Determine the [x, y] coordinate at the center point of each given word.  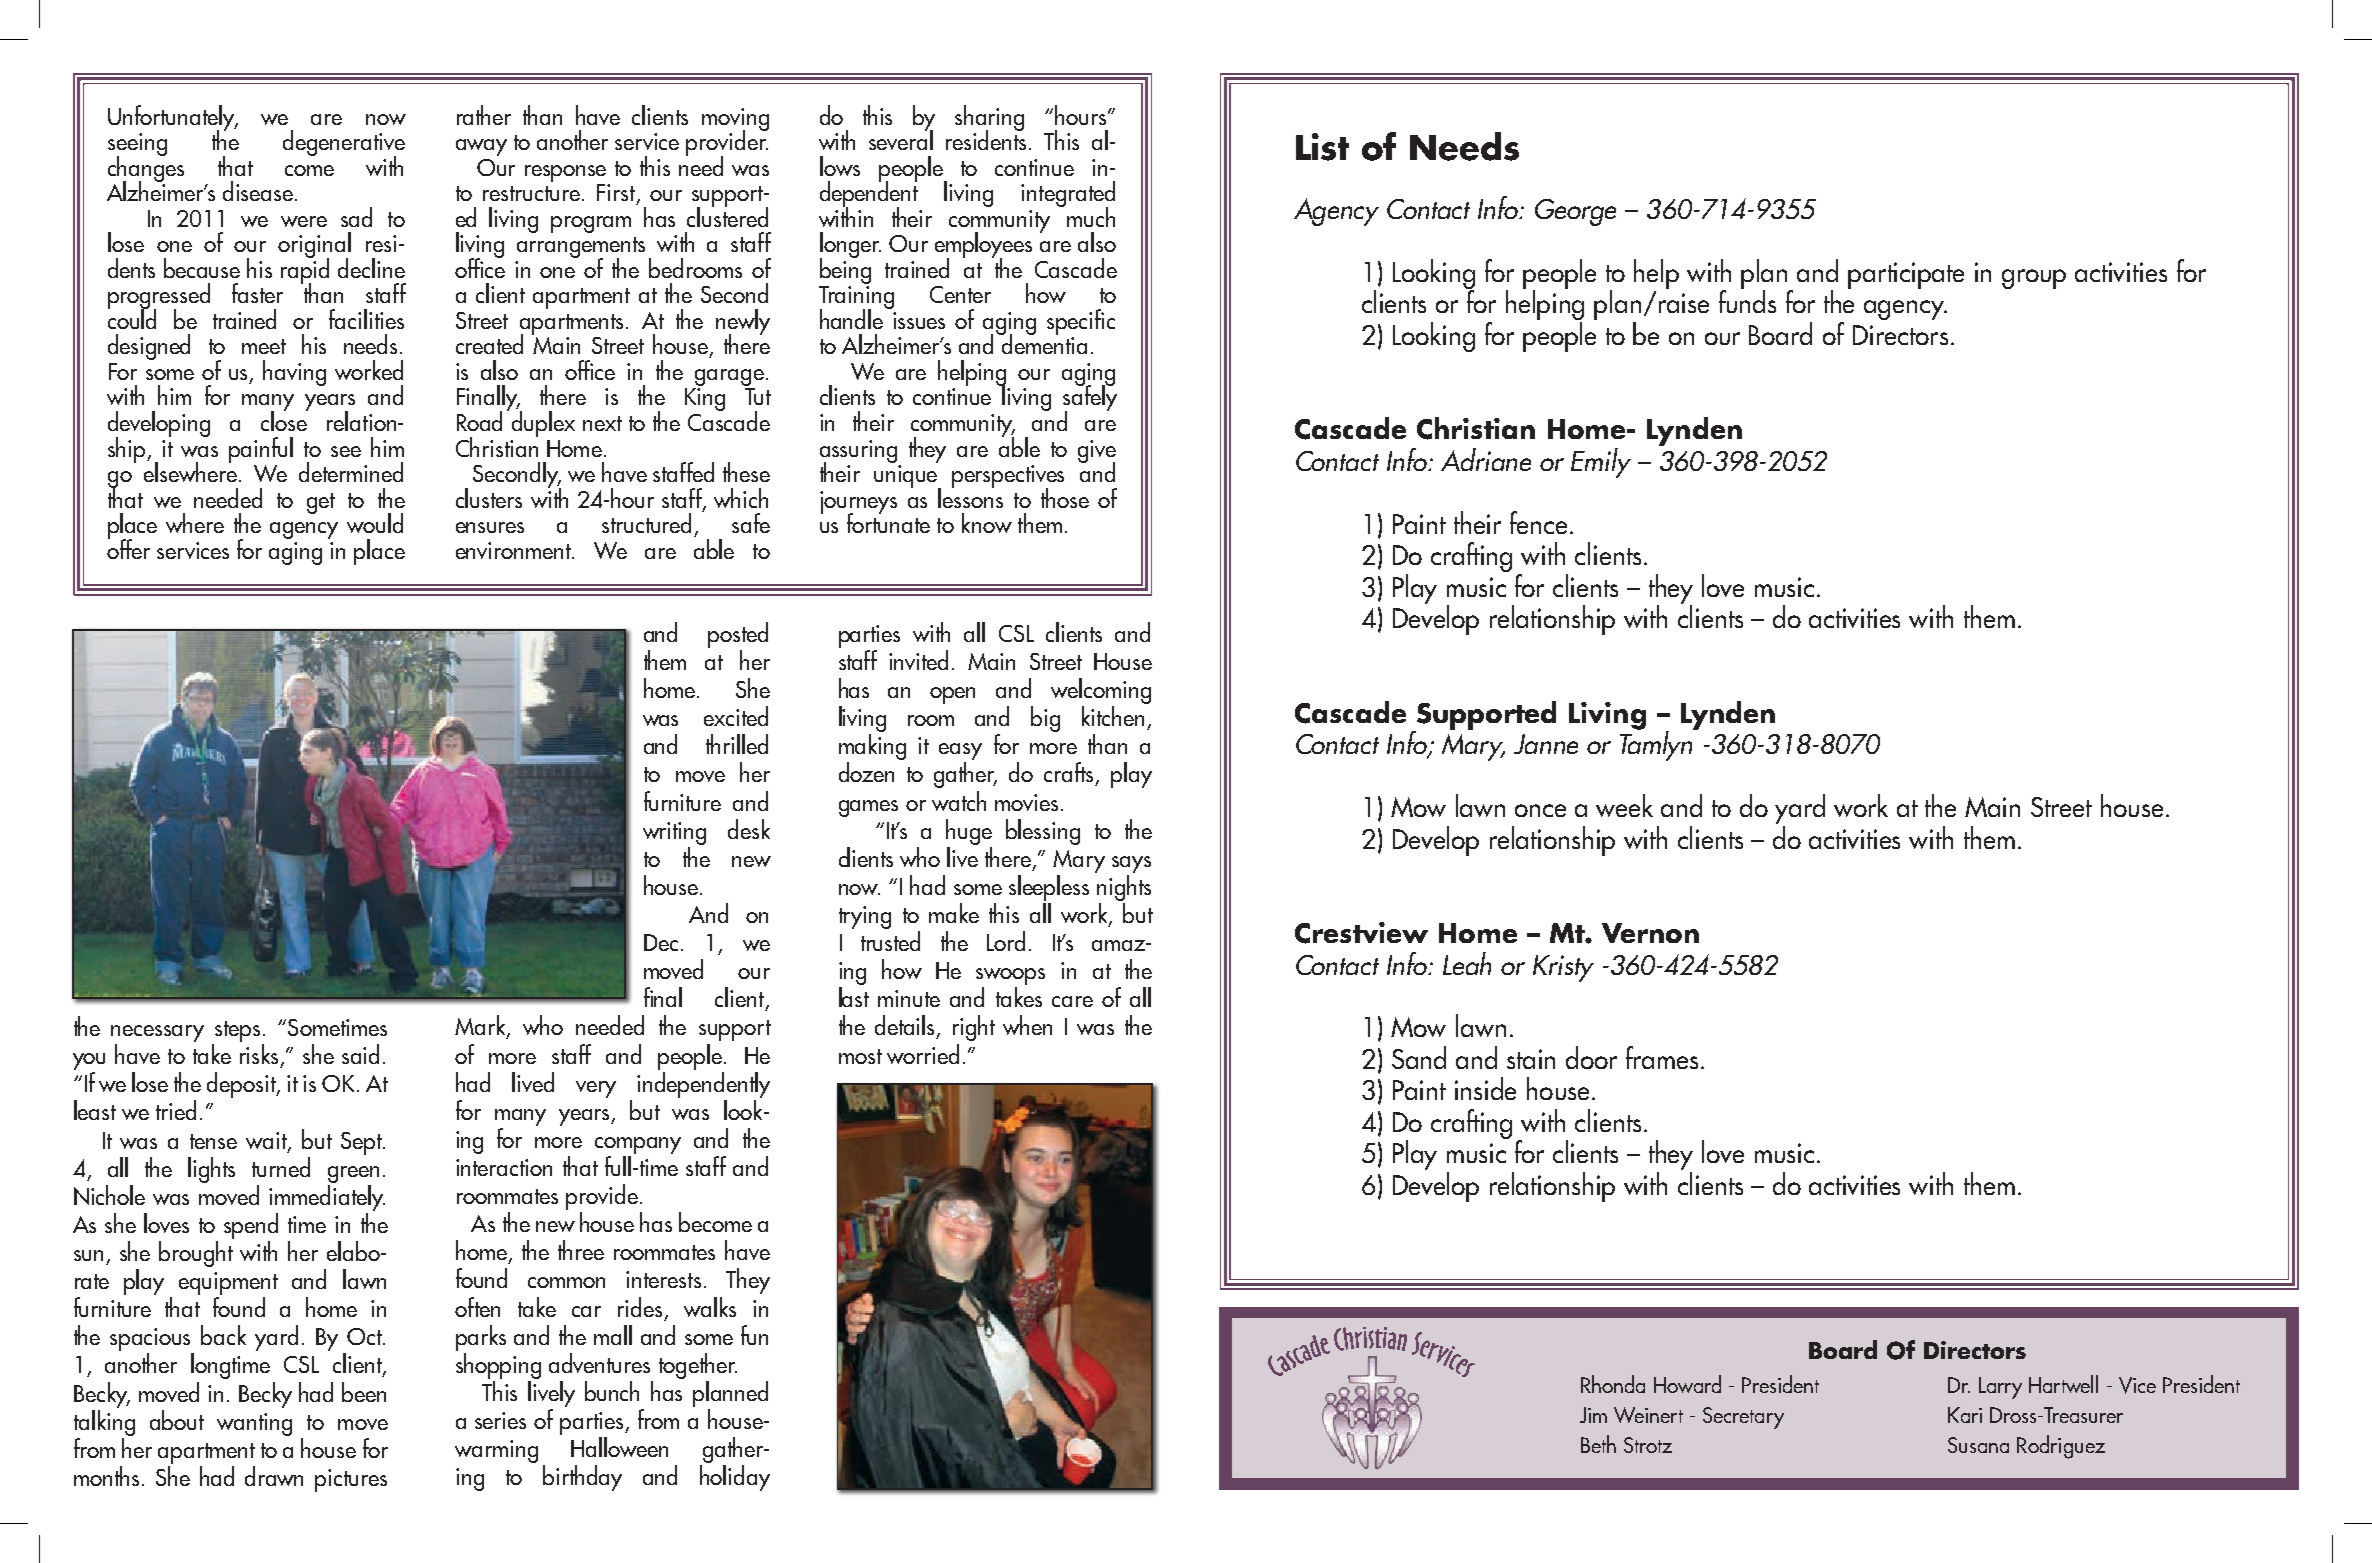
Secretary [1743, 1418]
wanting [254, 1424]
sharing [989, 119]
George [1575, 212]
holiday [735, 1478]
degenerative [344, 144]
